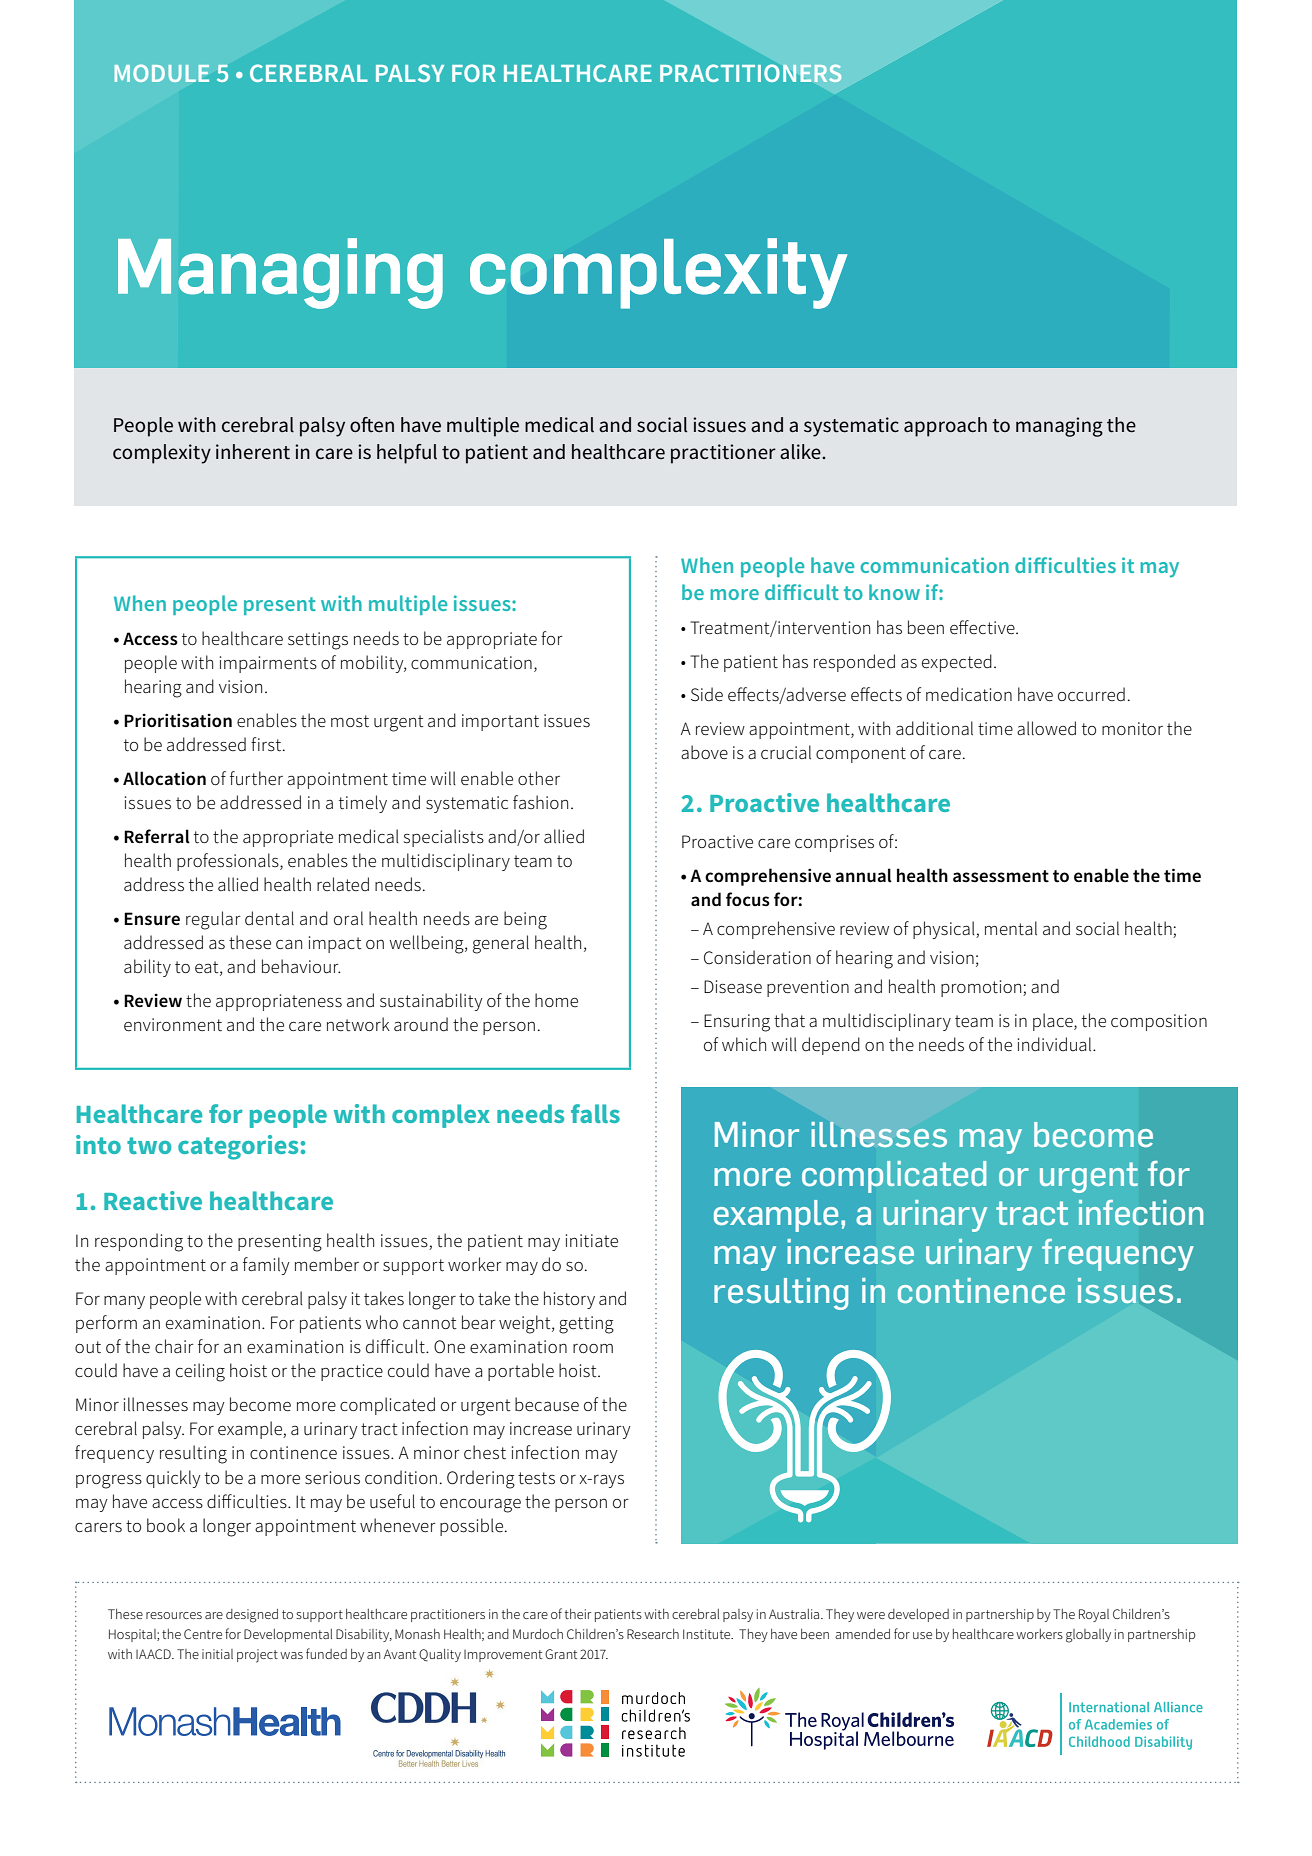 The image size is (1312, 1856). I want to click on individual, so click(1056, 1044).
